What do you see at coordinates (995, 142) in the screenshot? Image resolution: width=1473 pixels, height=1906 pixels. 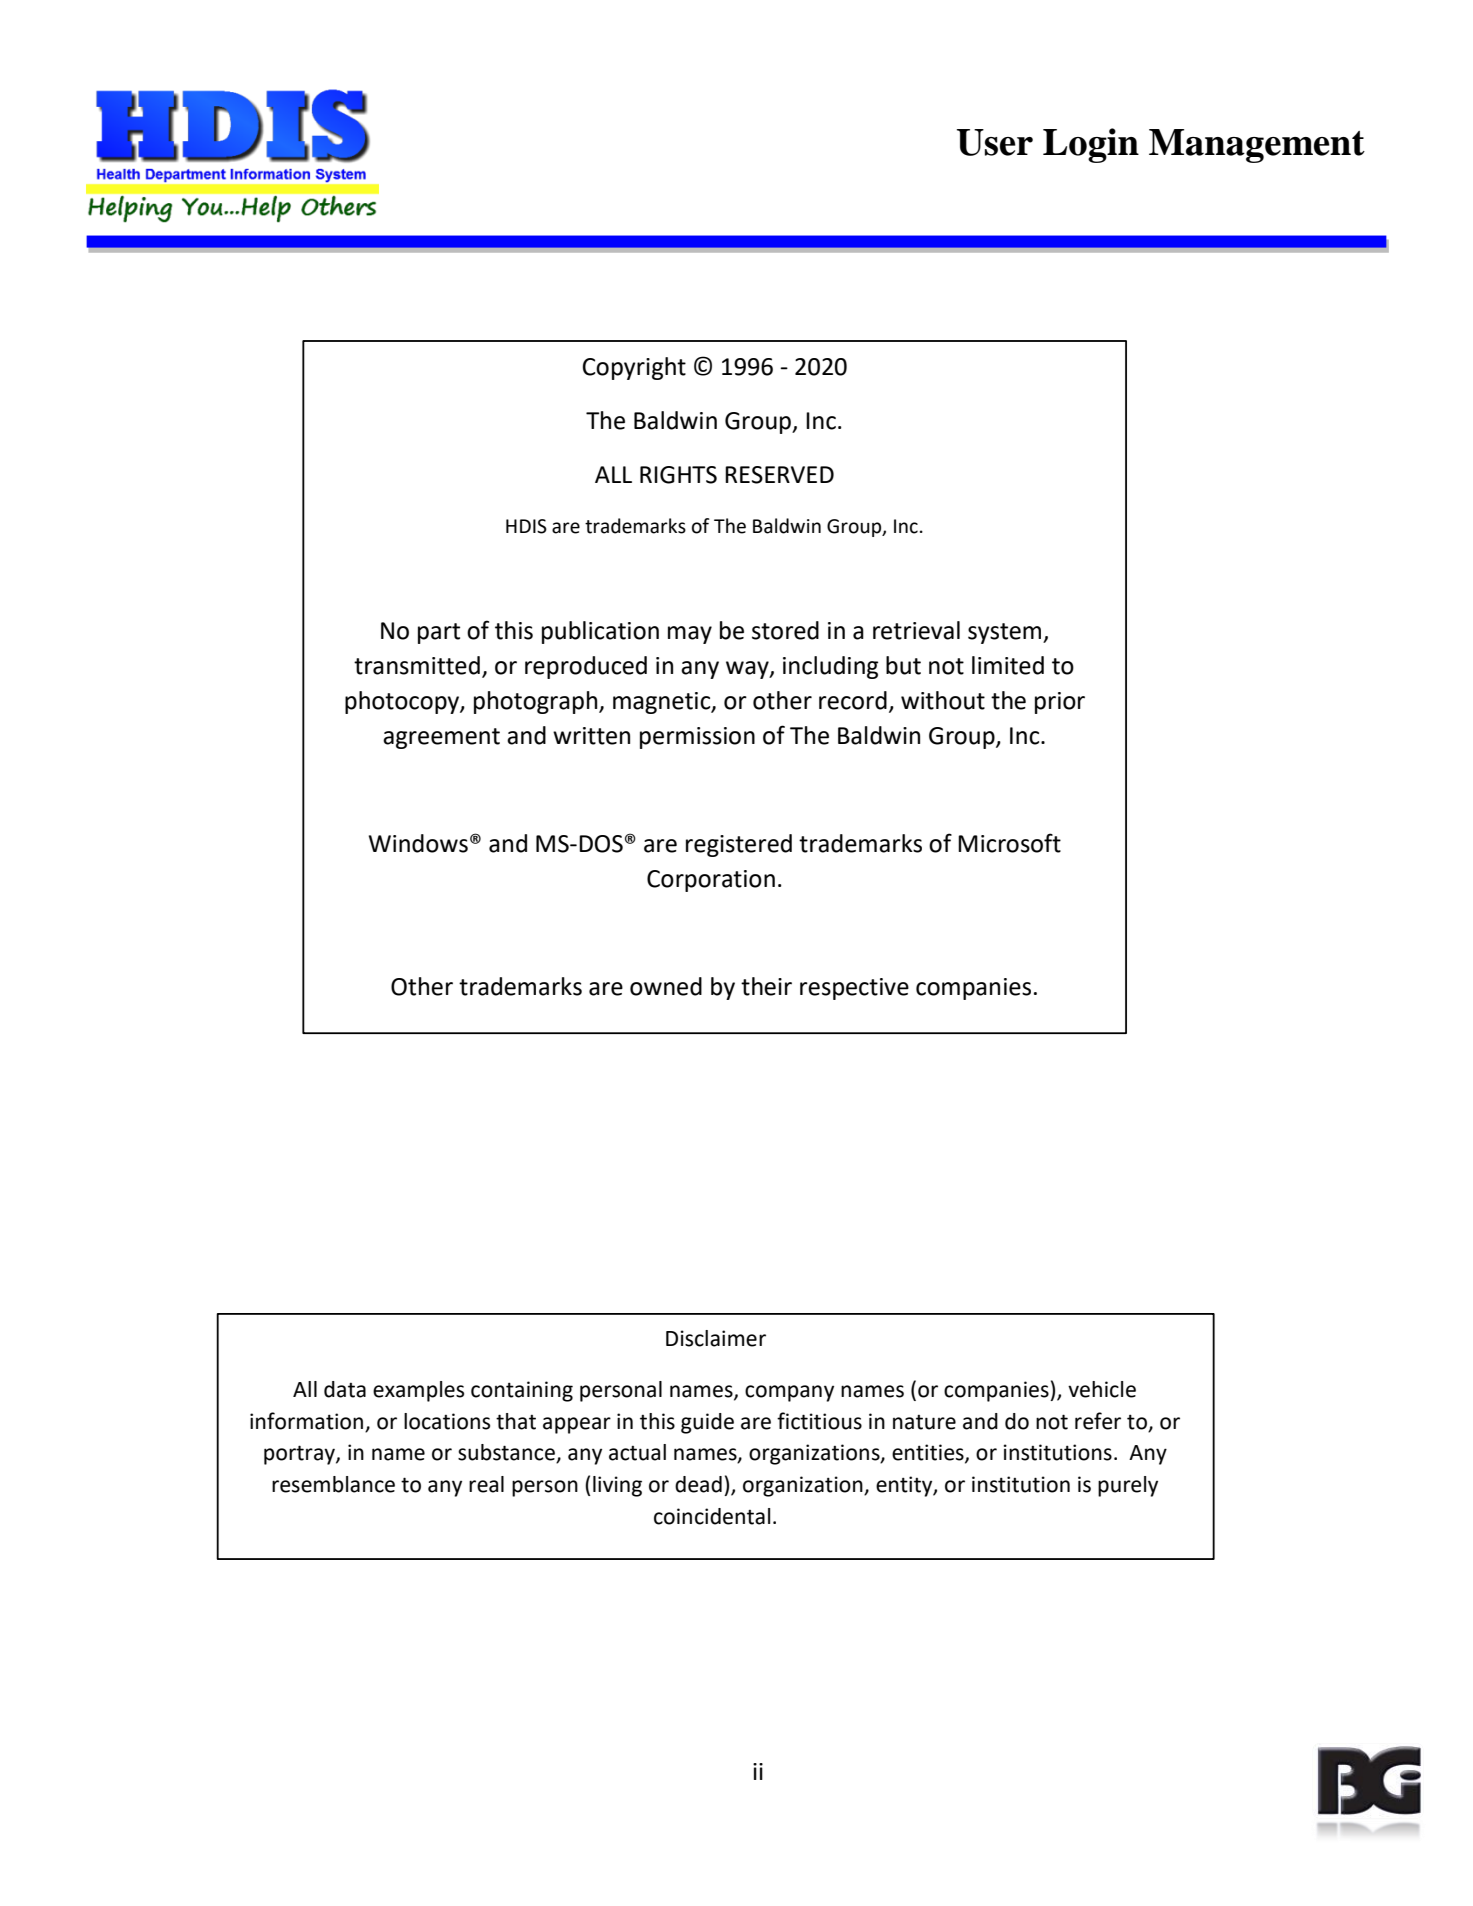 I see `User` at bounding box center [995, 142].
